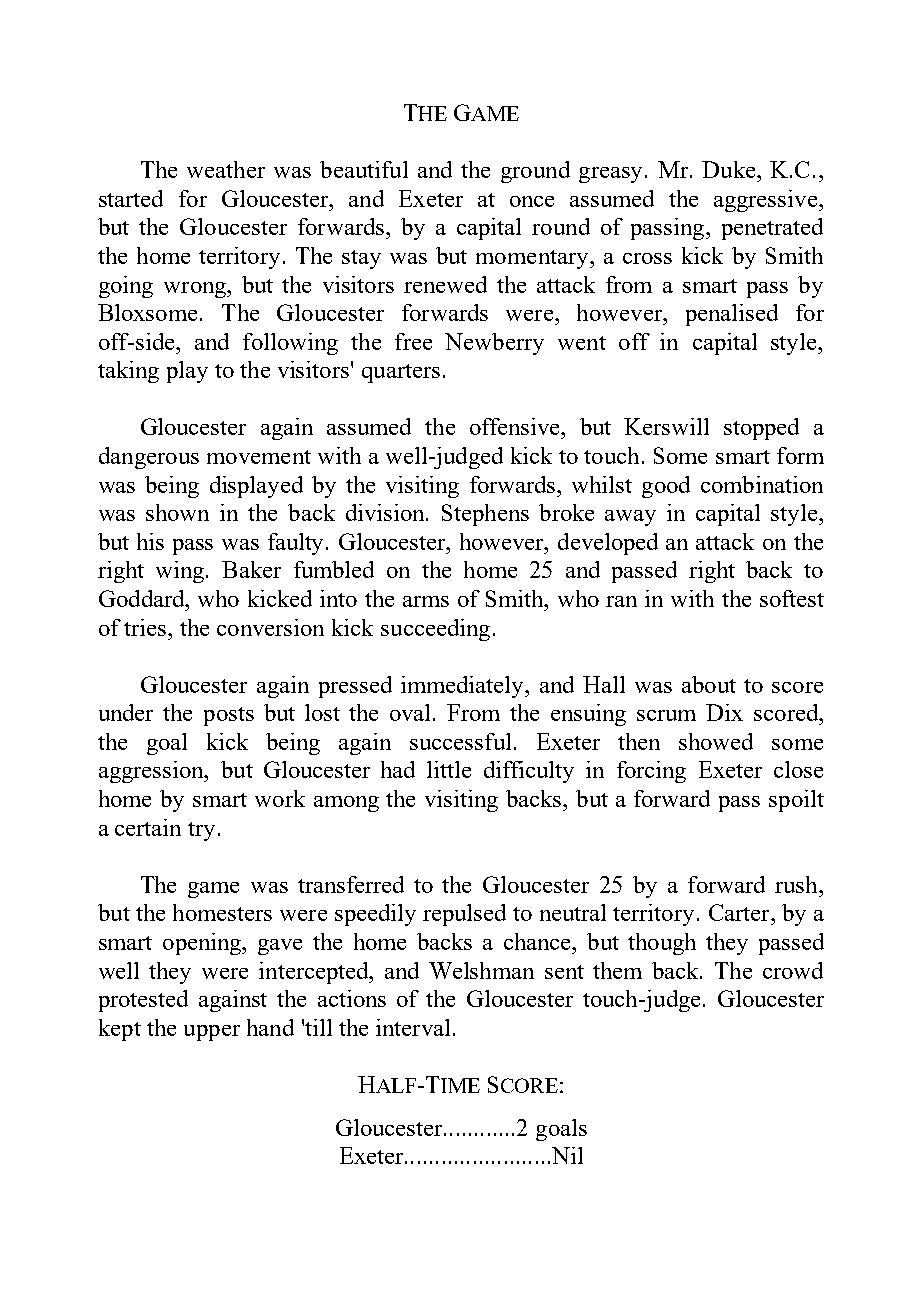 The width and height of the screenshot is (924, 1308). I want to click on softest, so click(792, 598).
